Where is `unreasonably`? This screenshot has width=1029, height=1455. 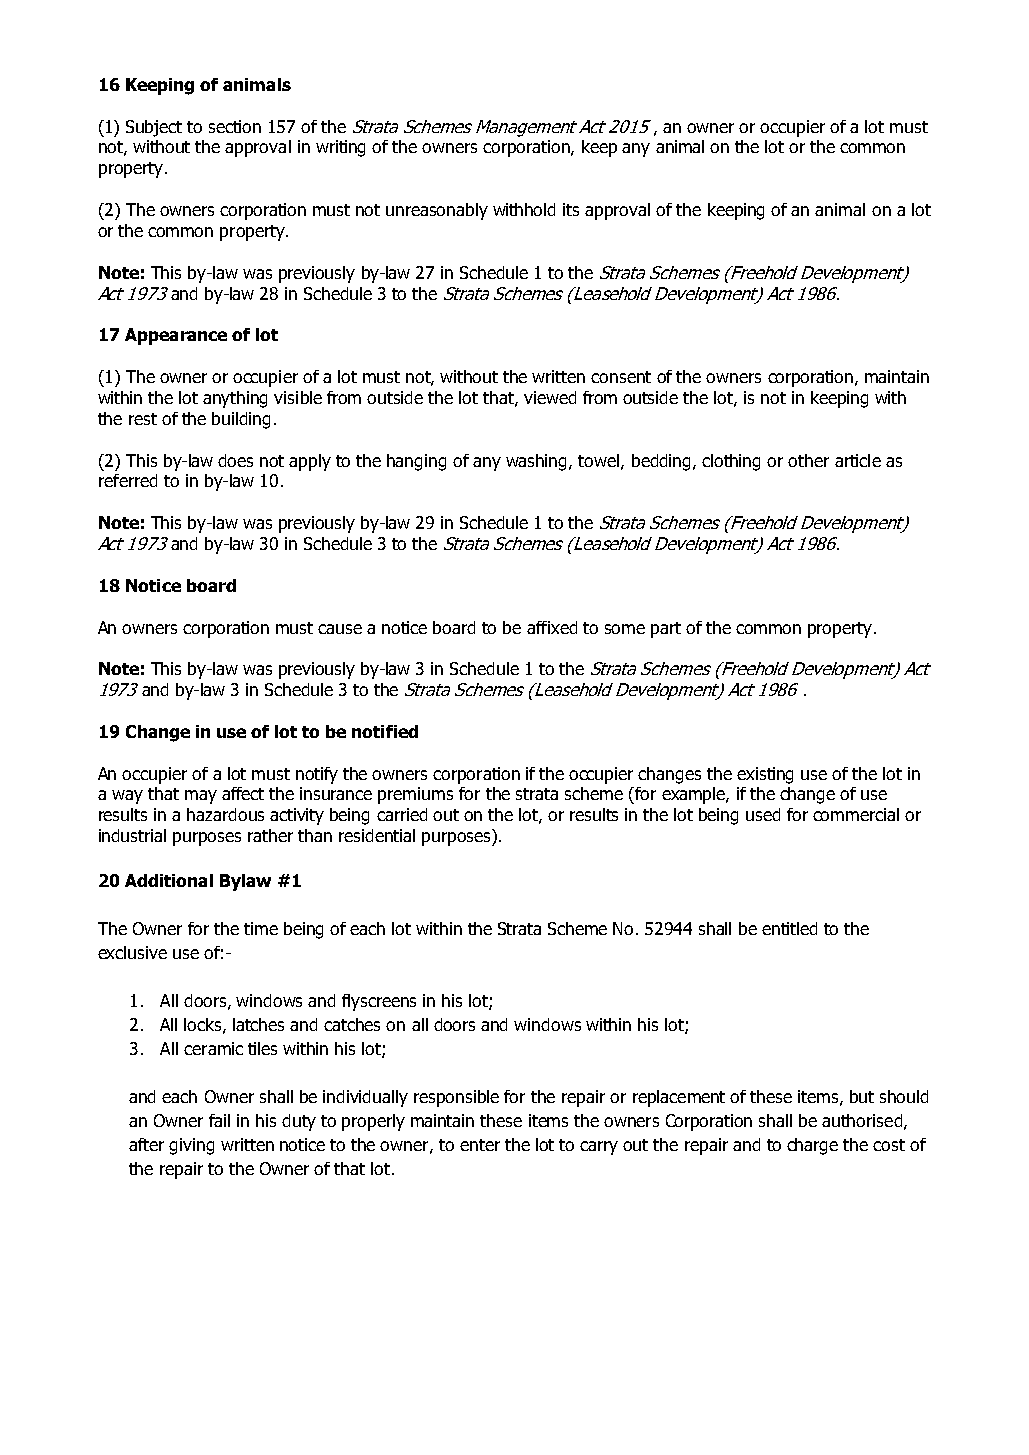 unreasonably is located at coordinates (437, 211).
